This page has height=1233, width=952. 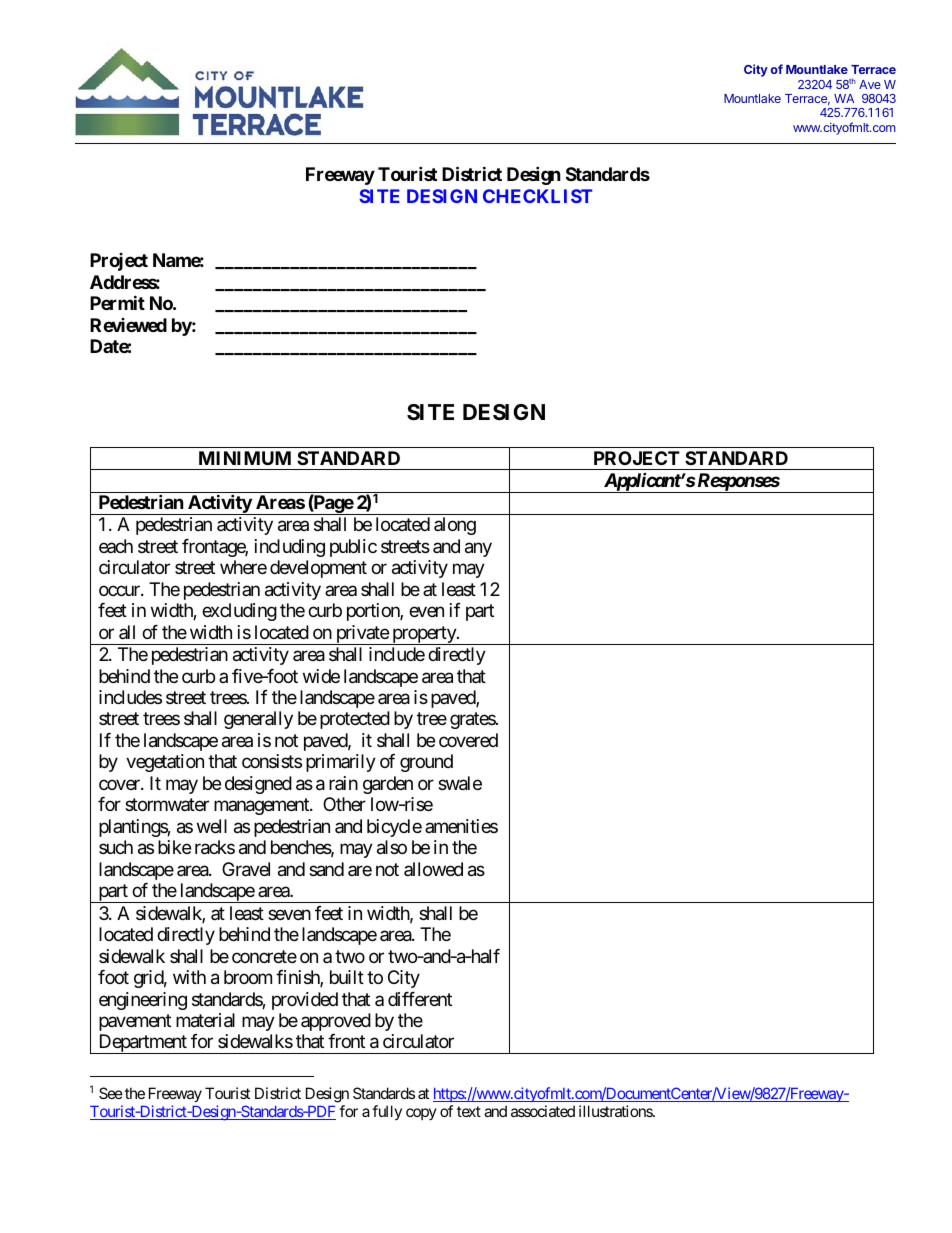 I want to click on MINIMUM, so click(x=245, y=458).
